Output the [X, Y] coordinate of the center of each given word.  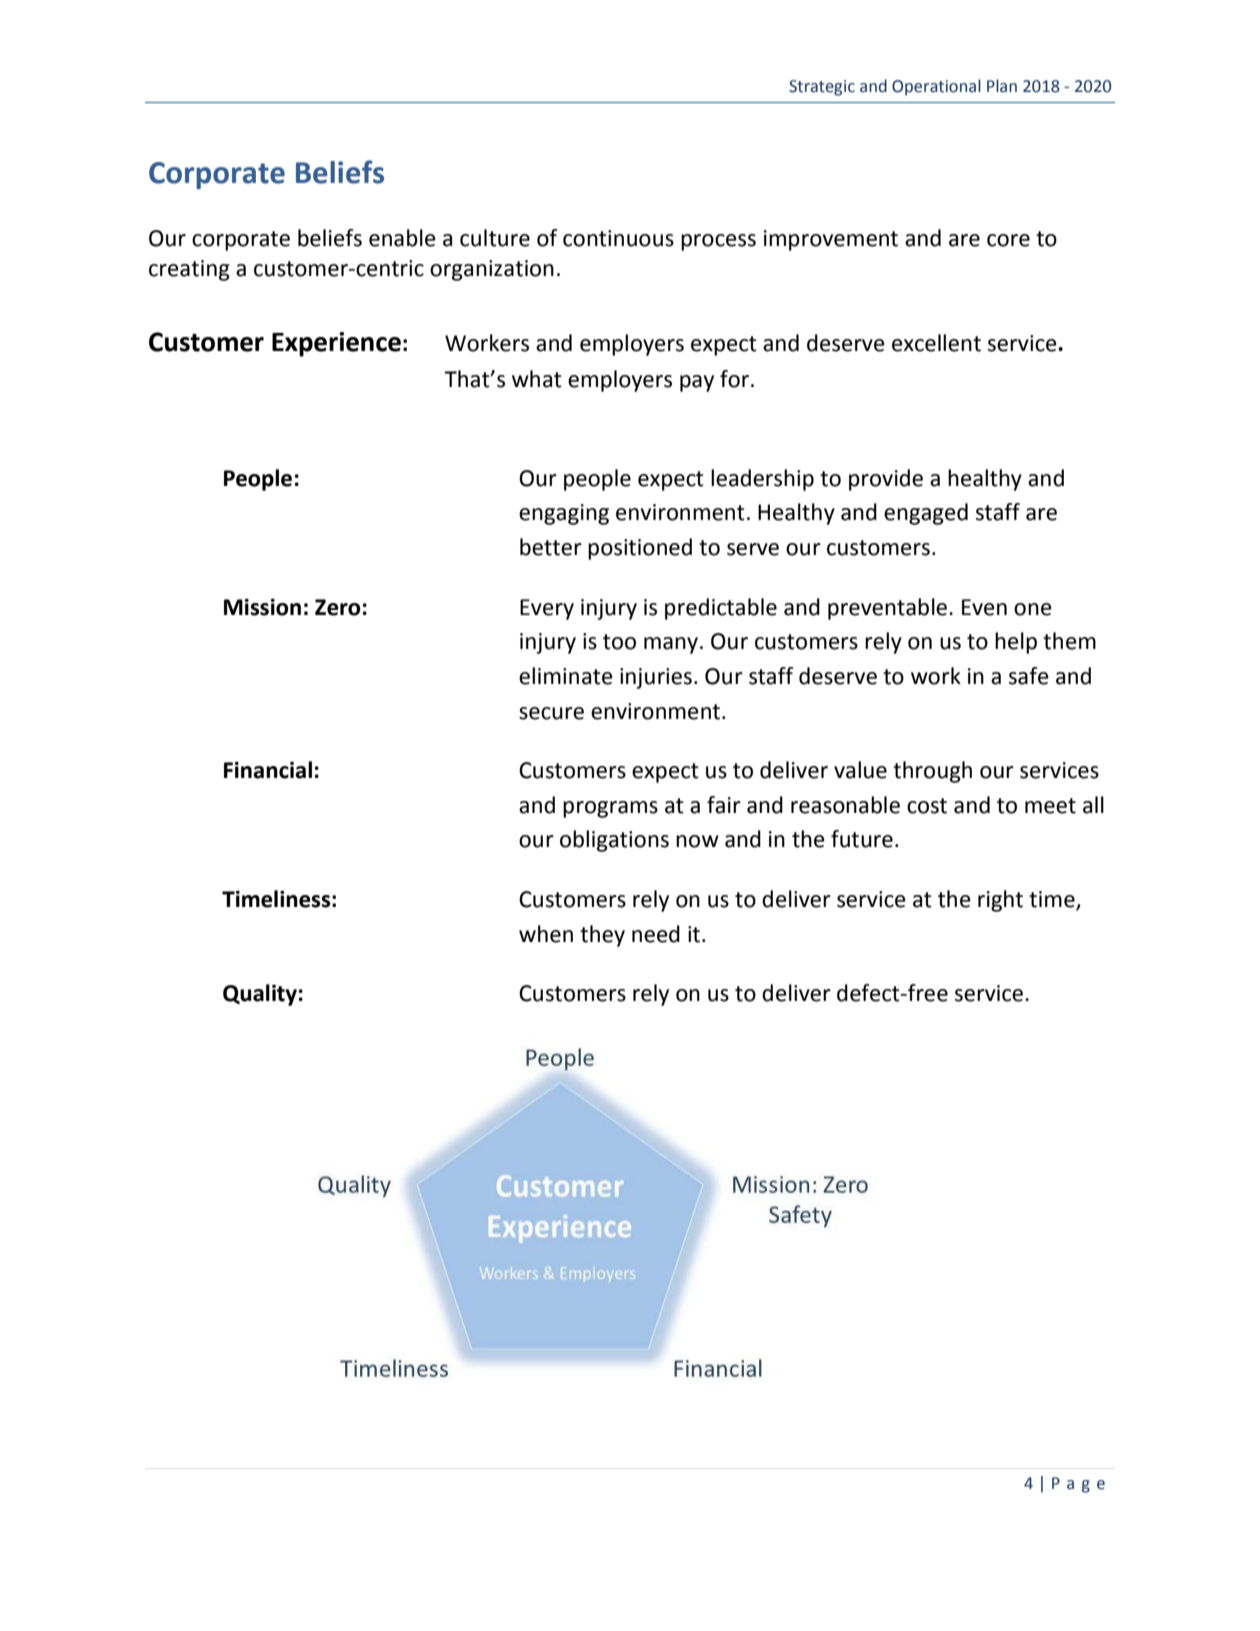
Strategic [822, 88]
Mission [262, 607]
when [546, 934]
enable [402, 238]
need [656, 934]
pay [697, 383]
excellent [936, 343]
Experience [336, 344]
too [619, 642]
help [1016, 643]
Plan [1002, 86]
